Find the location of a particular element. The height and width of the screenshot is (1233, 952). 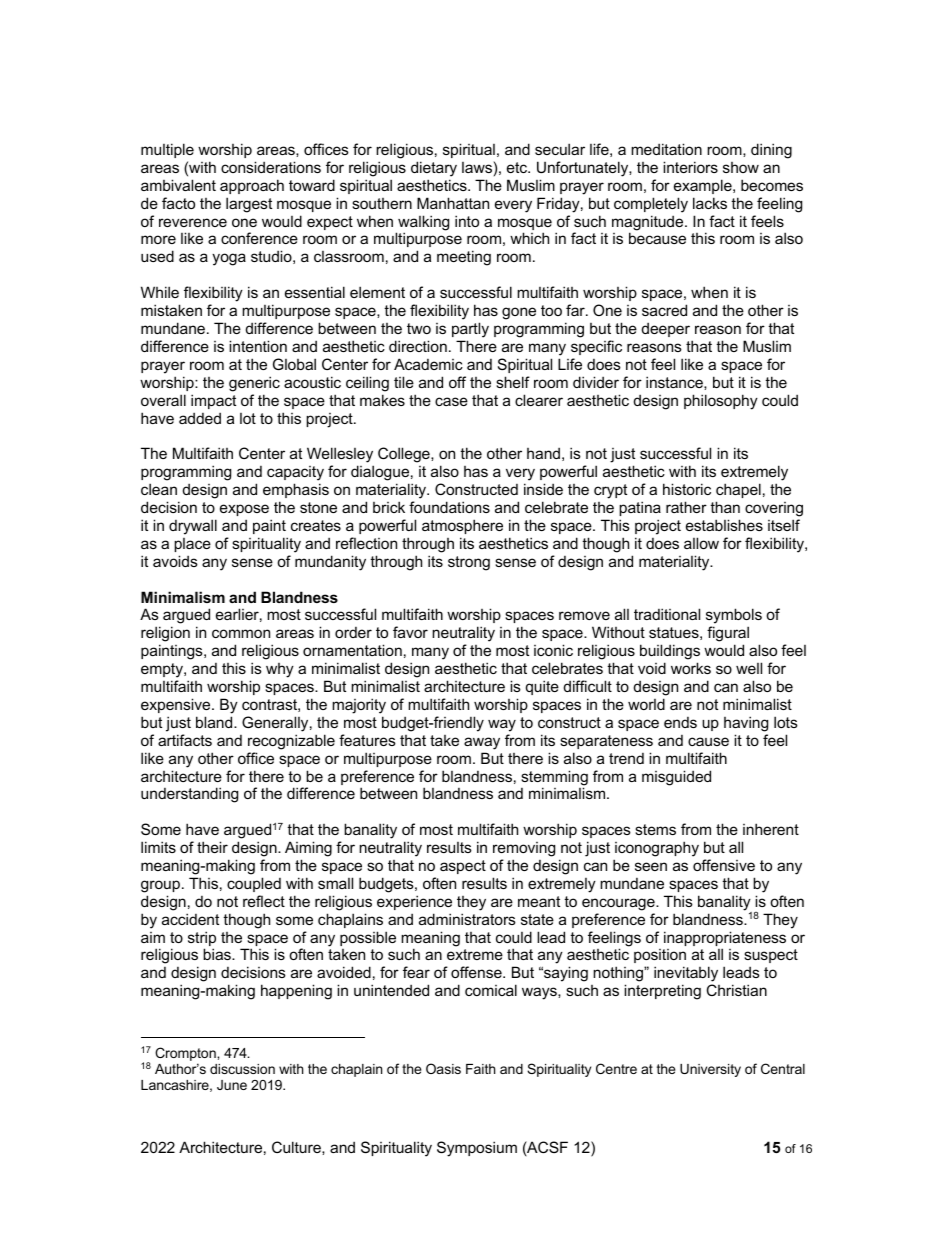

University is located at coordinates (710, 1070).
